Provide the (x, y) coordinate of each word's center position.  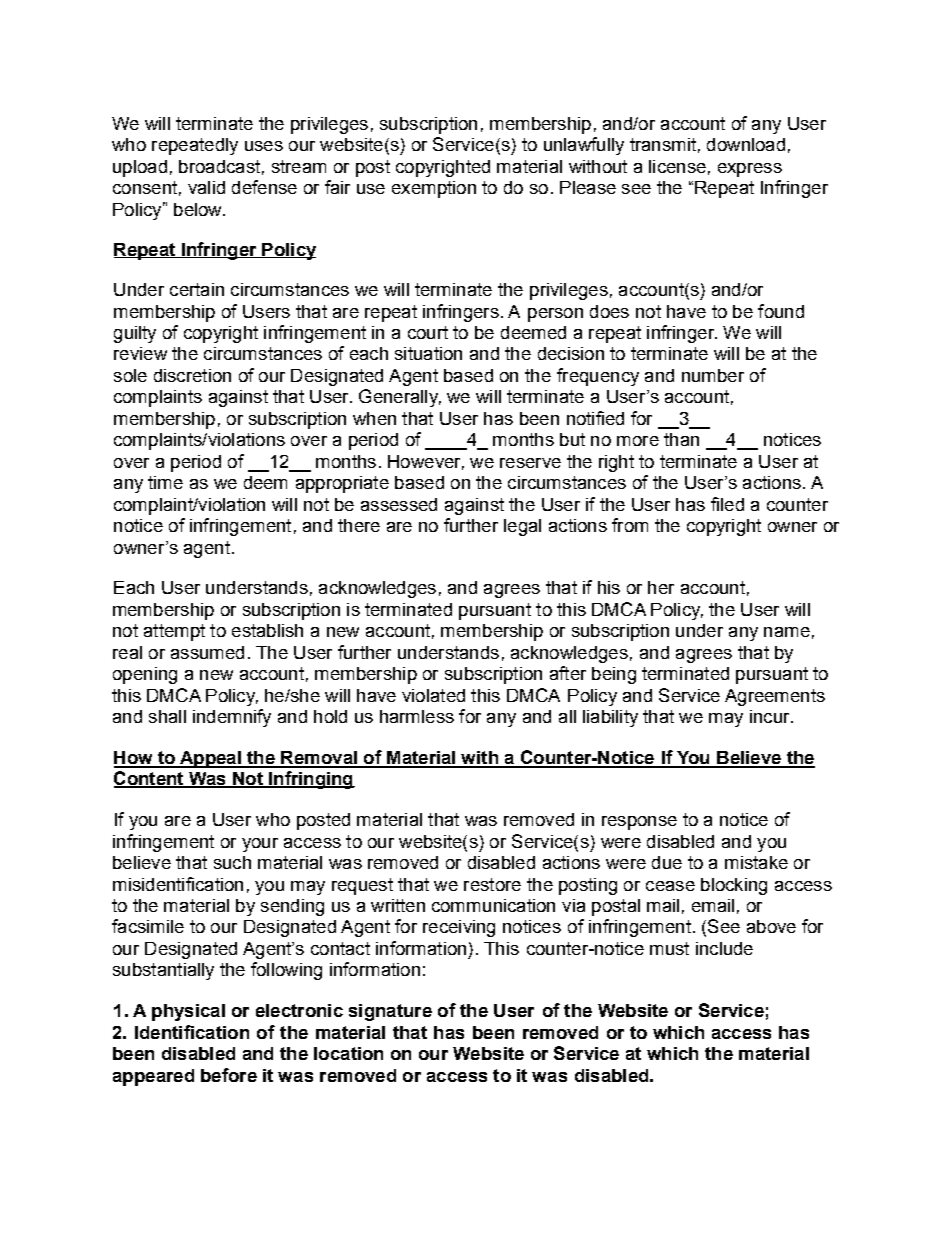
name (787, 632)
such (232, 862)
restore (492, 884)
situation (428, 353)
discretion (192, 375)
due (667, 862)
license (677, 166)
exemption (434, 189)
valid (206, 187)
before (229, 1075)
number (713, 375)
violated (433, 695)
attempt (174, 632)
